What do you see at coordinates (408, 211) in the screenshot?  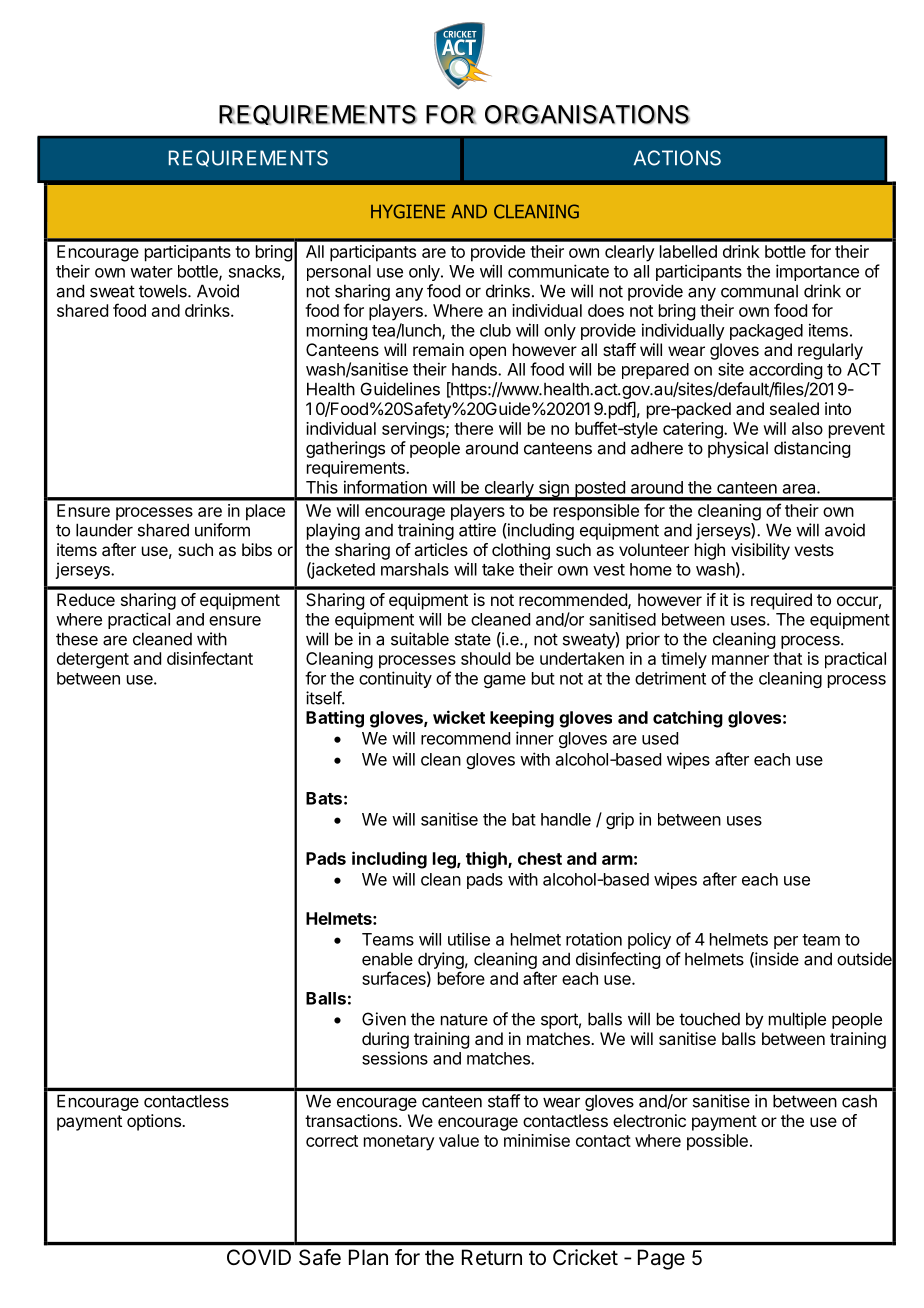 I see `HYGIENE` at bounding box center [408, 211].
